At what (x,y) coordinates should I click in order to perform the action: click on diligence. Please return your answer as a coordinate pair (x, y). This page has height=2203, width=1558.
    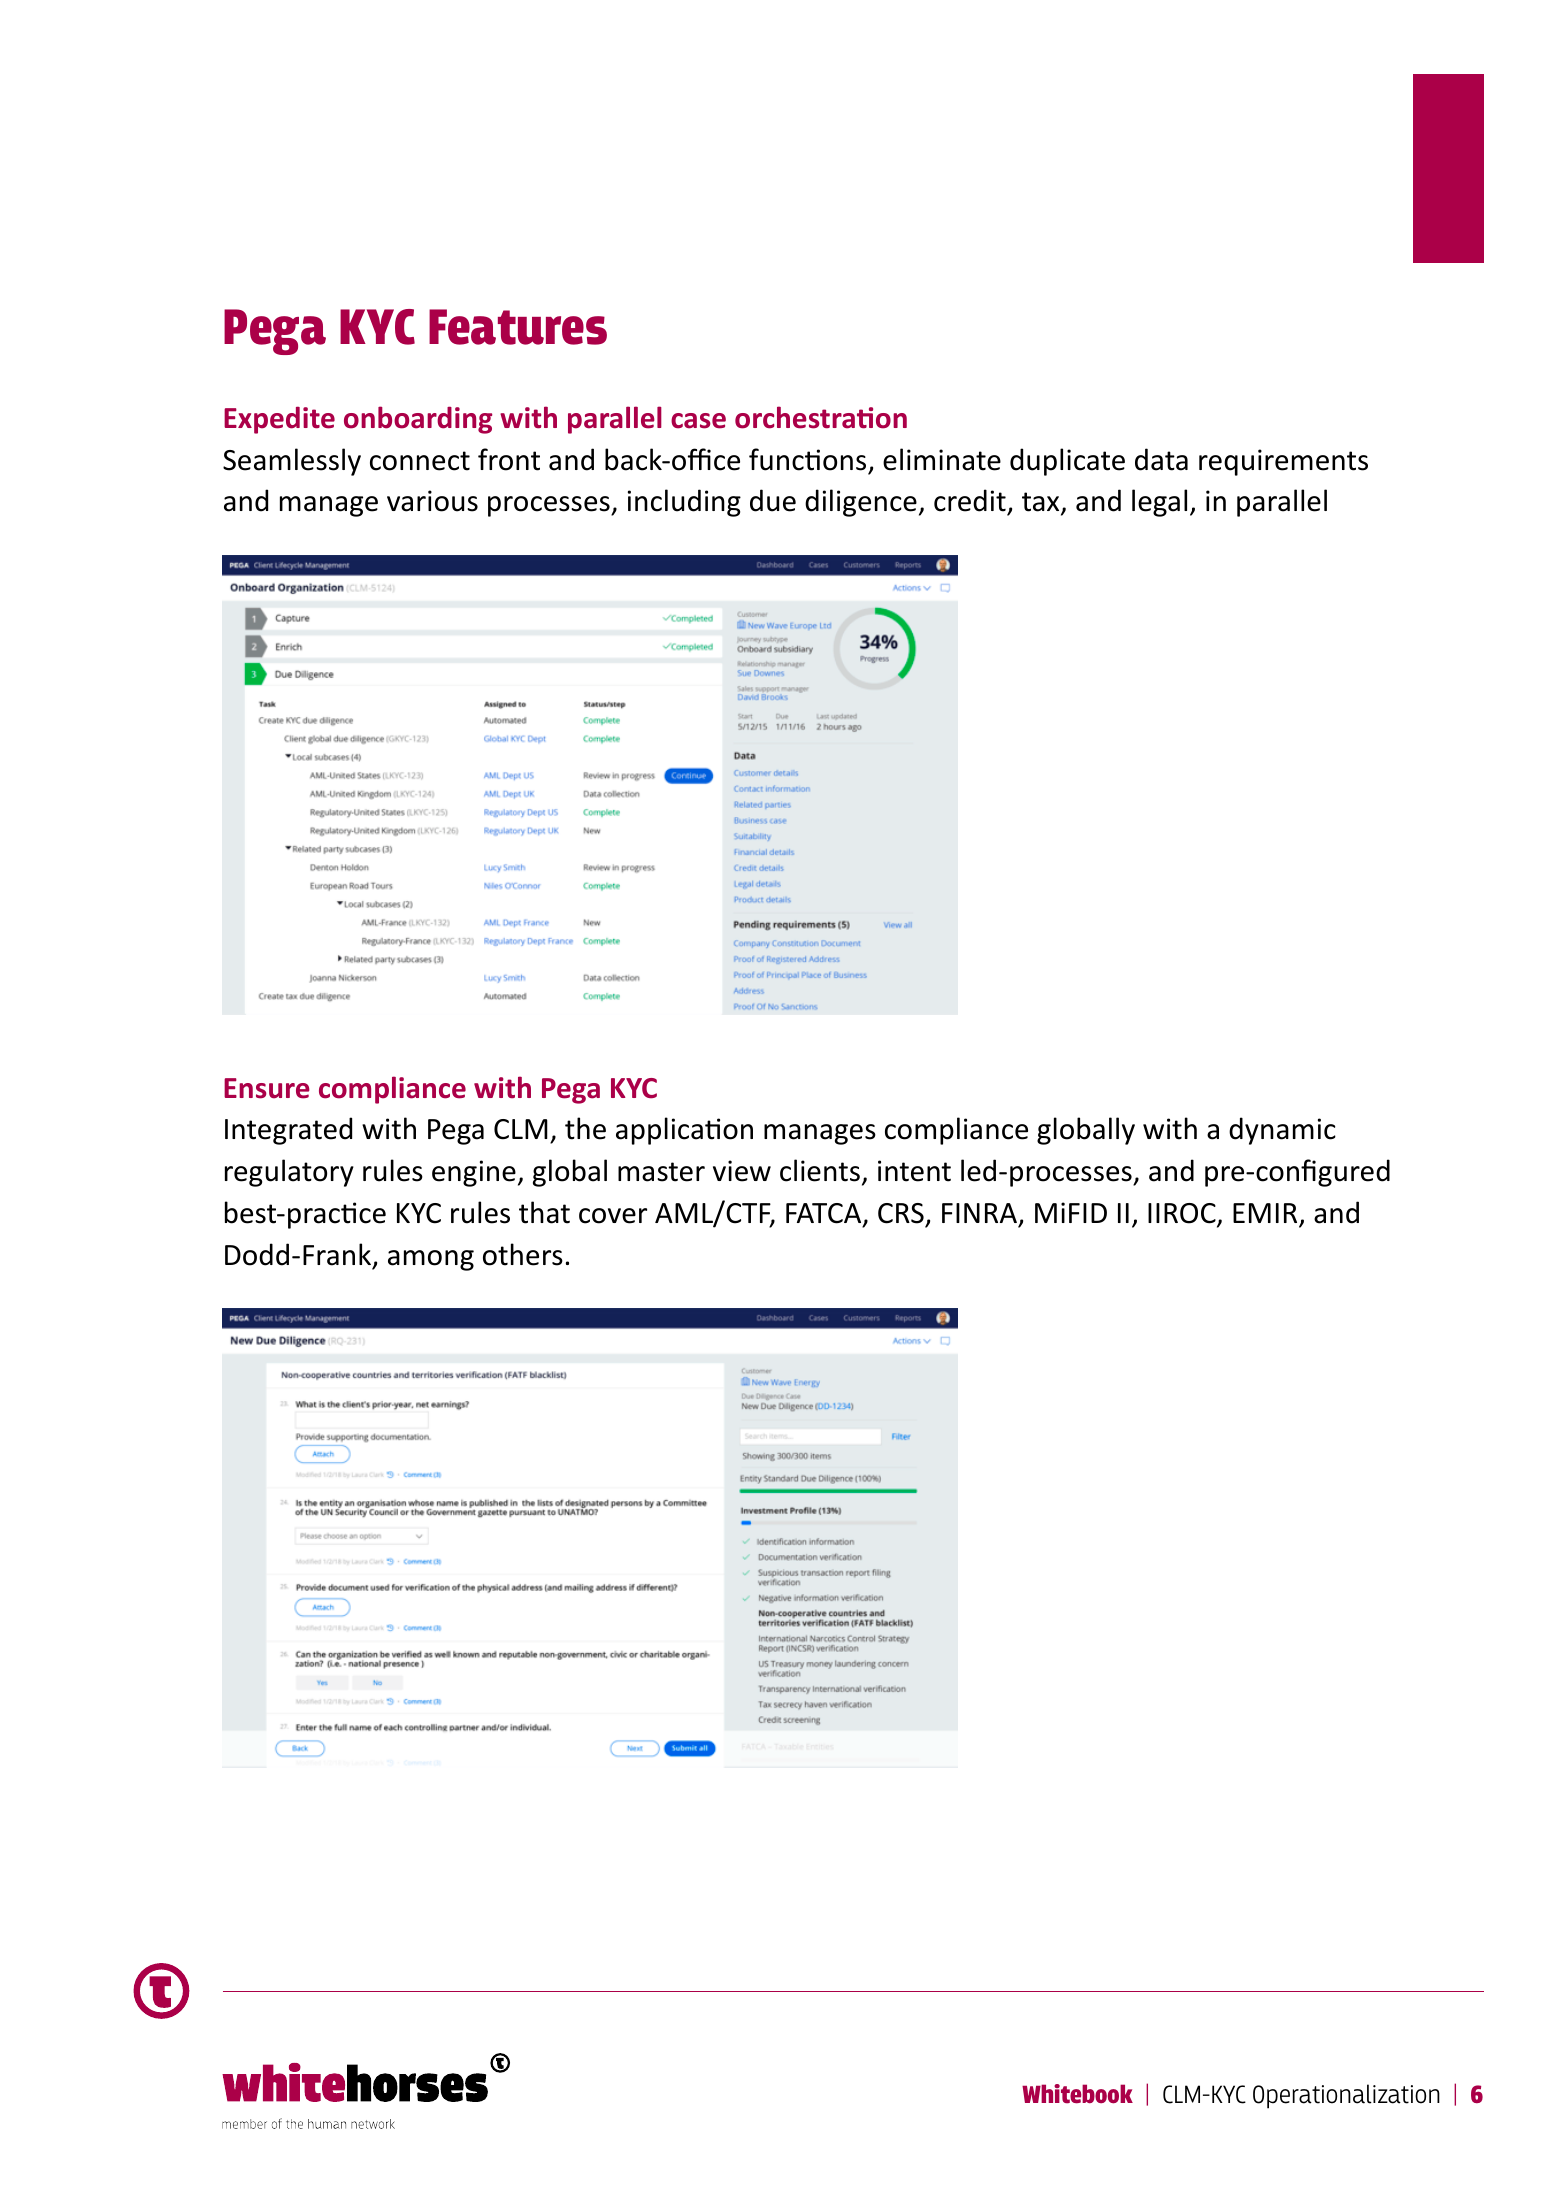
    Looking at the image, I should click on (861, 503).
